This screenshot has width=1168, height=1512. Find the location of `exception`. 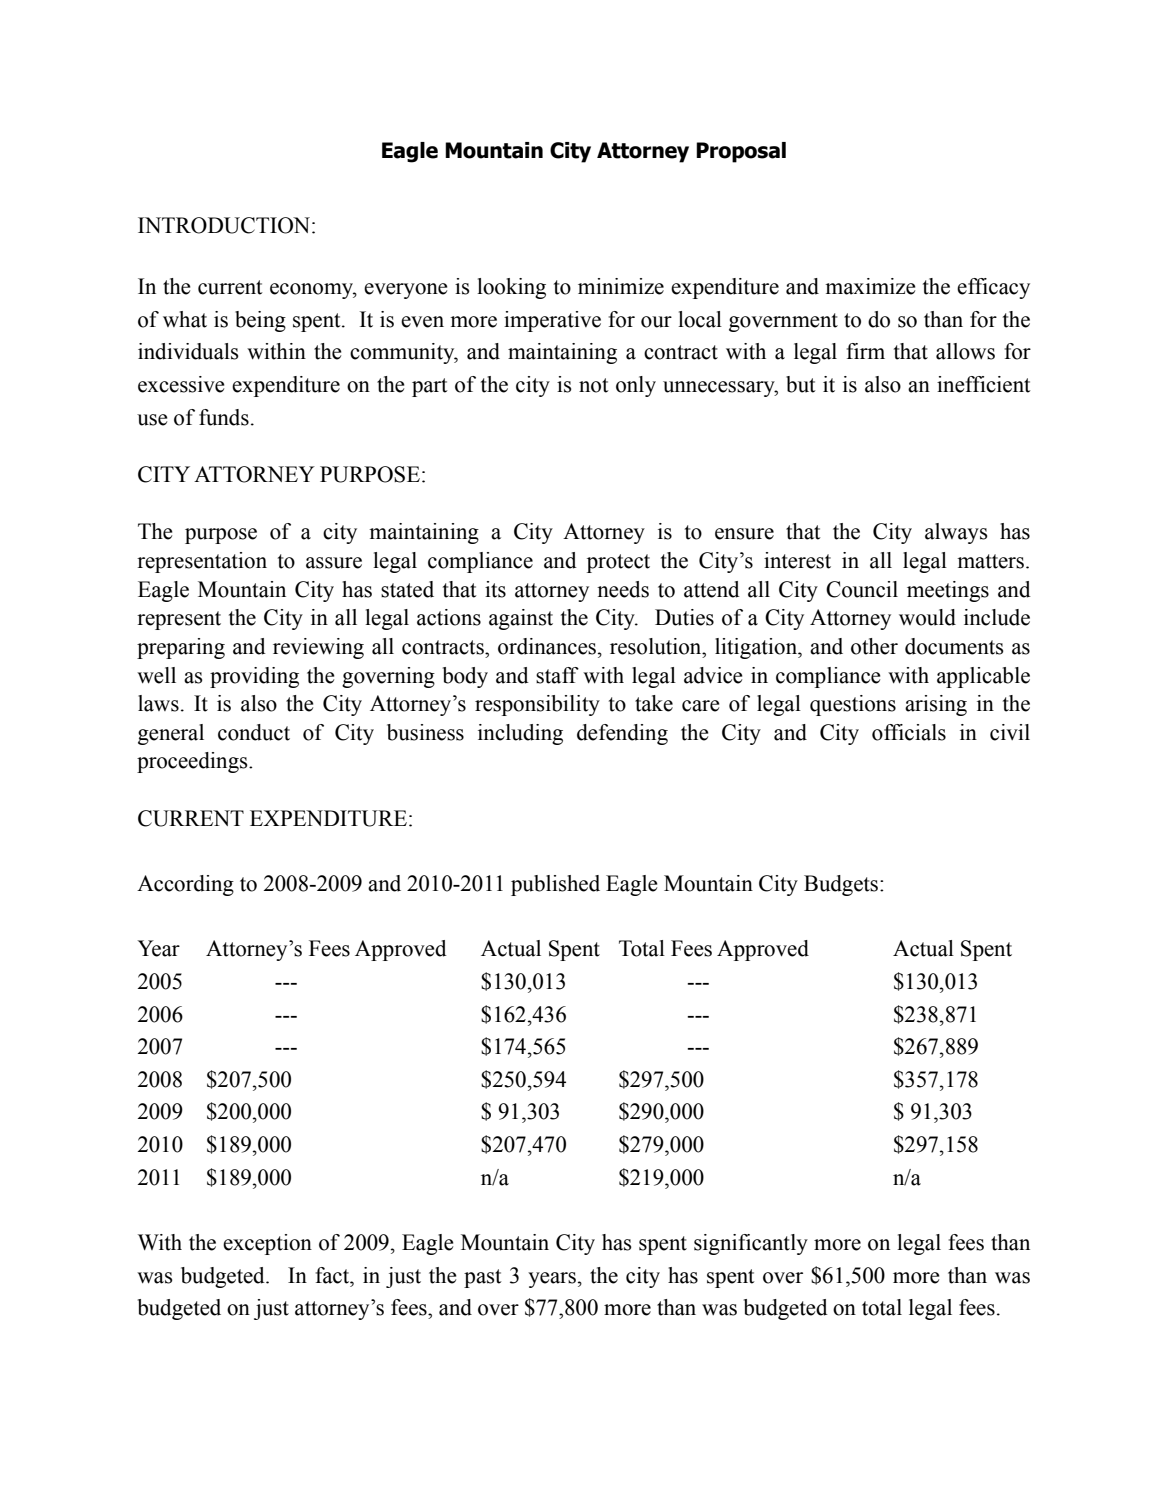

exception is located at coordinates (267, 1244).
